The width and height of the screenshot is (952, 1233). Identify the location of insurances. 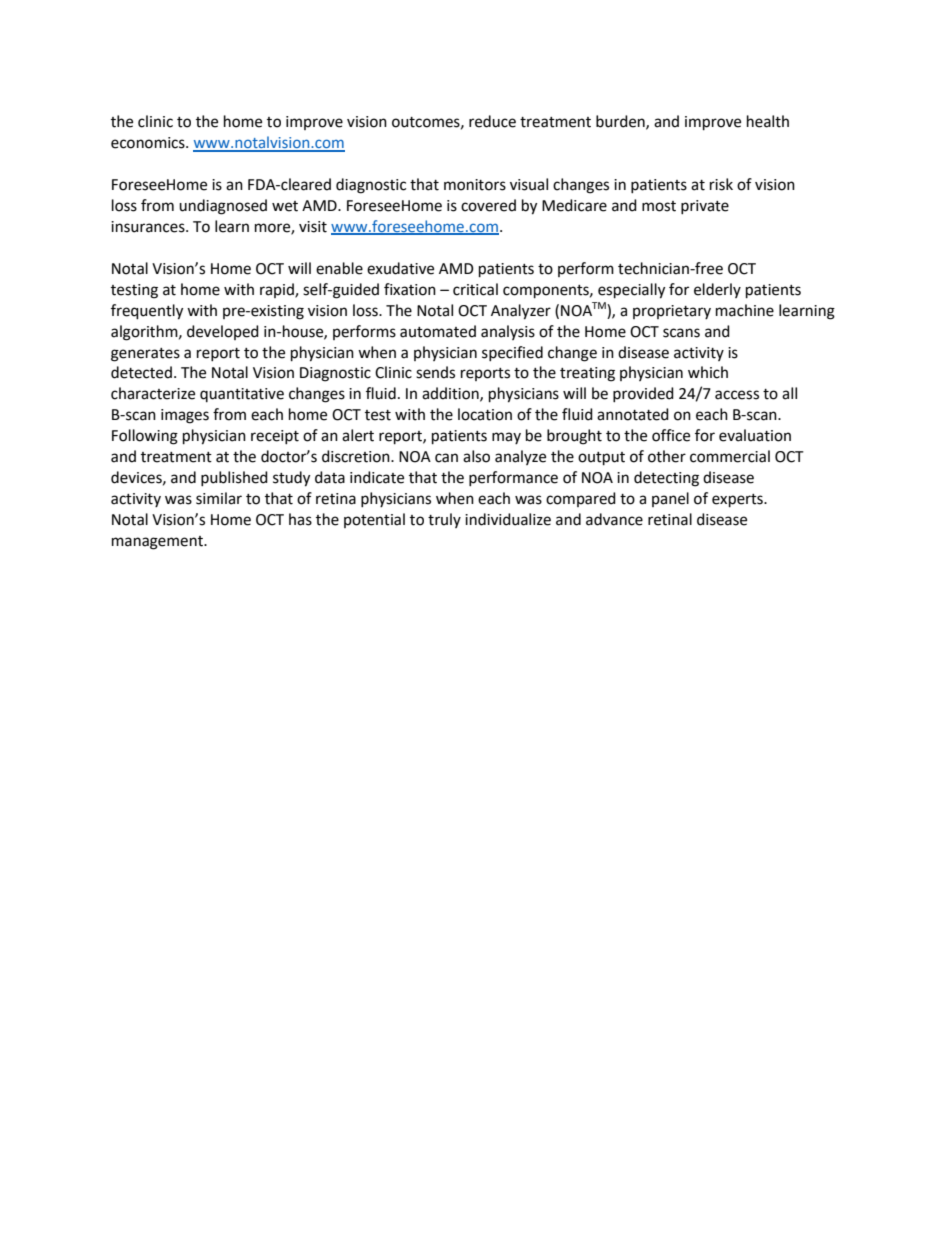
(149, 227).
